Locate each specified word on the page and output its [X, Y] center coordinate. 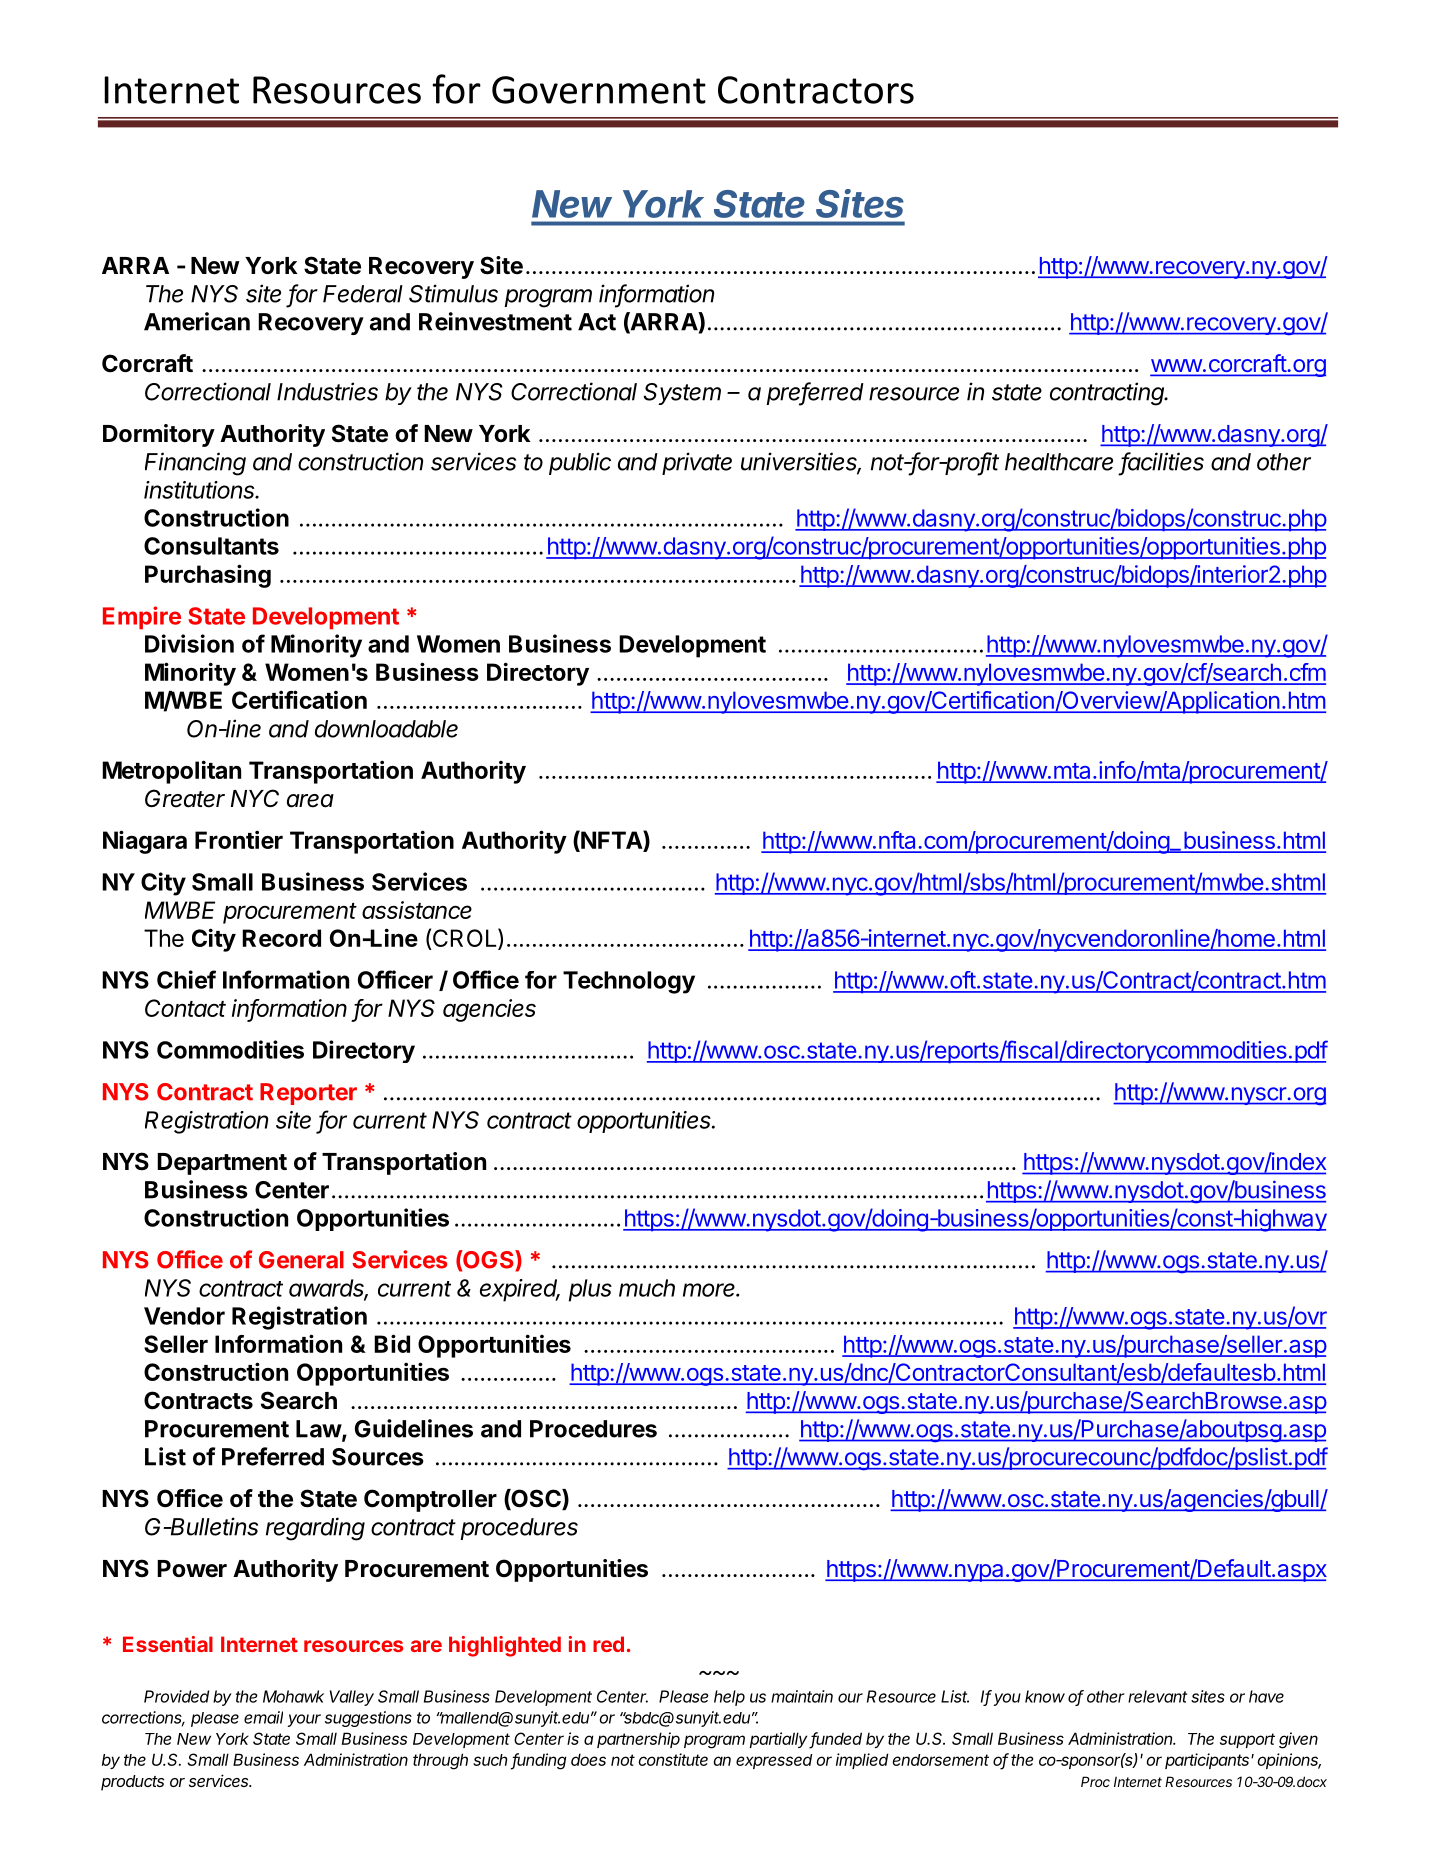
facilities [1162, 462]
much [647, 1288]
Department [222, 1164]
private [697, 463]
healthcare [1059, 462]
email [263, 1717]
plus [590, 1290]
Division [189, 643]
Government [599, 90]
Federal [363, 294]
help [729, 1698]
